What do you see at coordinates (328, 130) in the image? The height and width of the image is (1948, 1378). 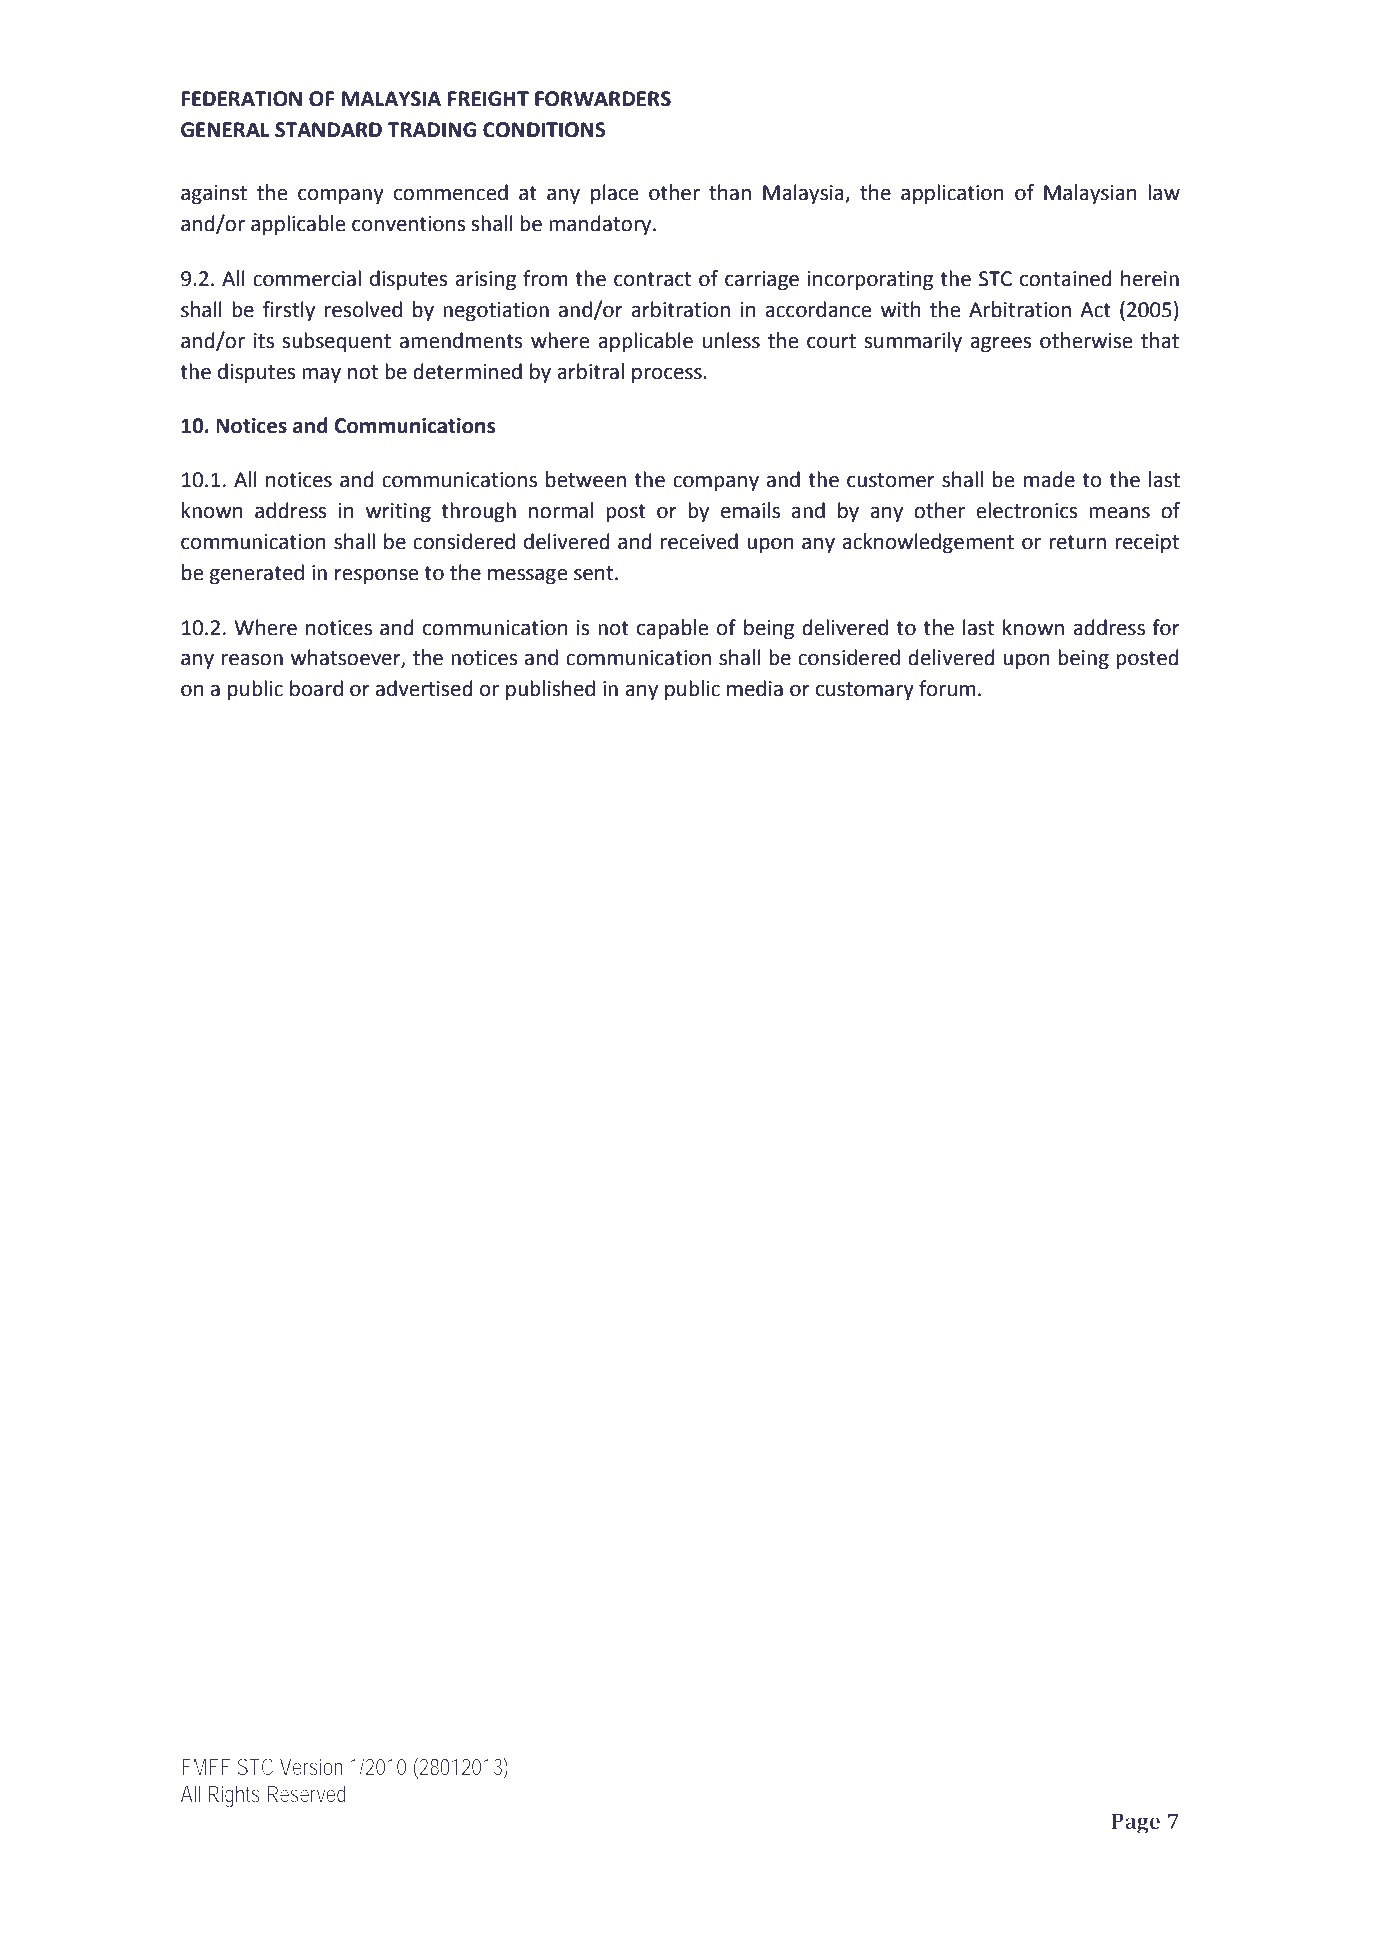 I see `STANDARD` at bounding box center [328, 130].
